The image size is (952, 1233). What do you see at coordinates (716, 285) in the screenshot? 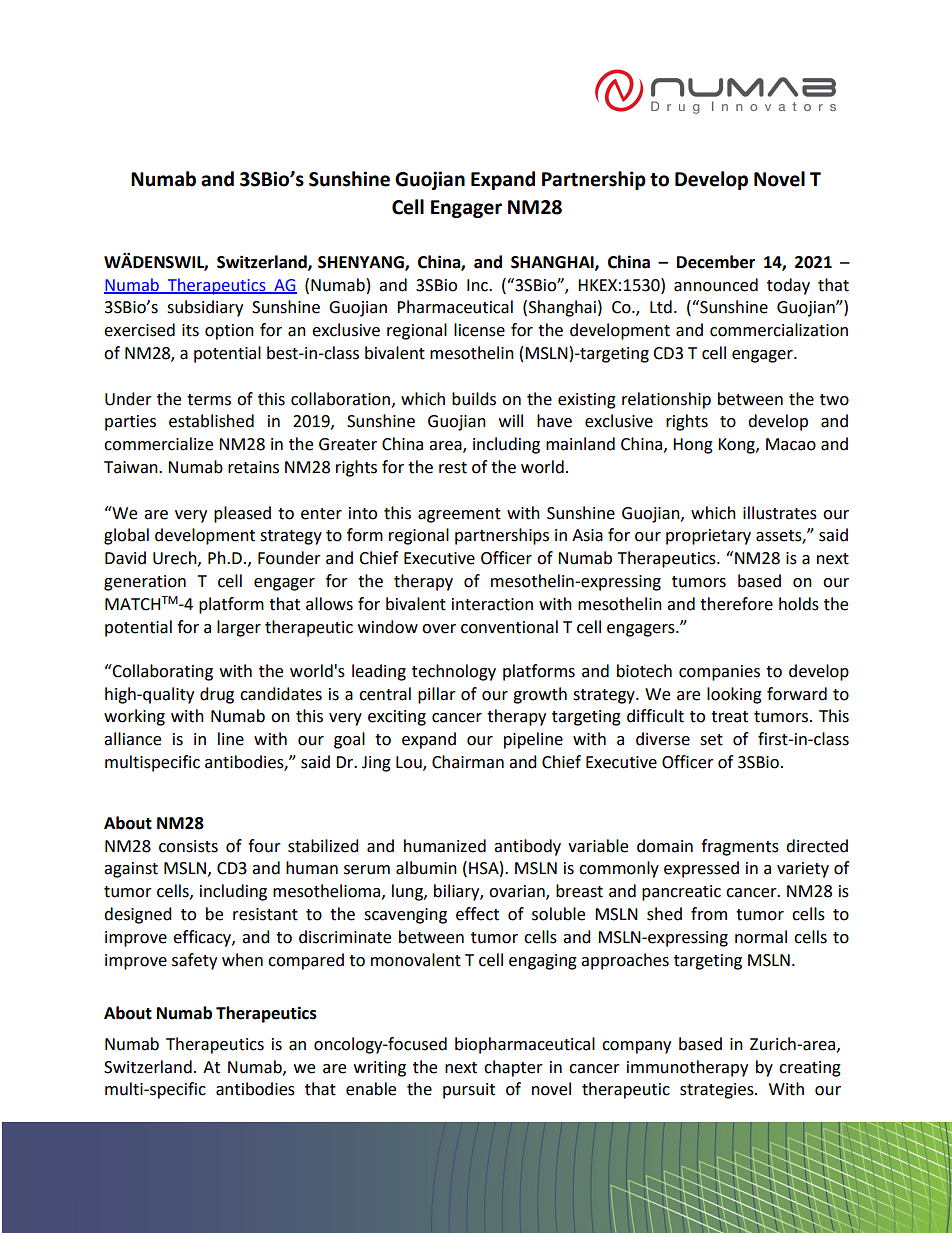
I see `announced` at bounding box center [716, 285].
